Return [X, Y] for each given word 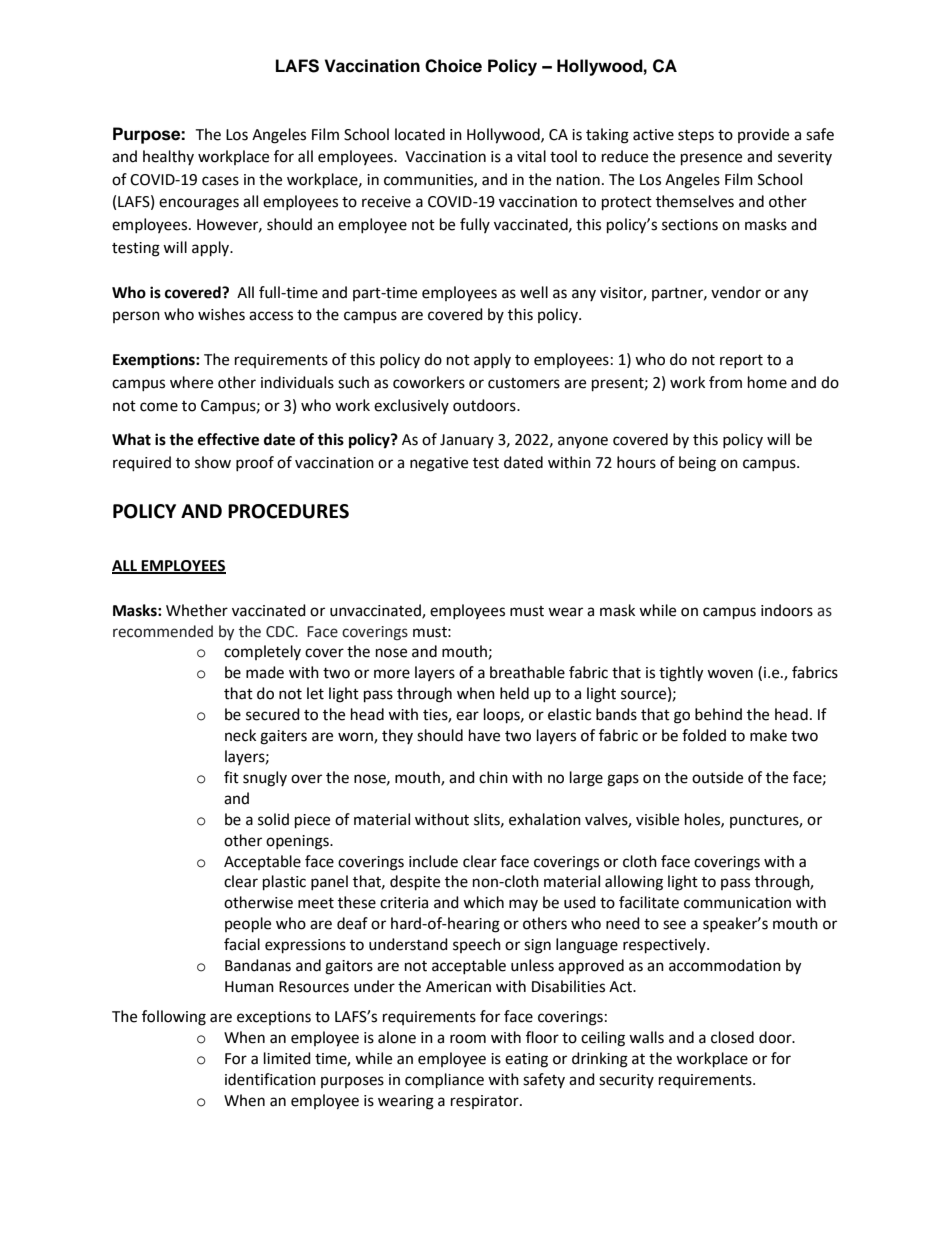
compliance [444, 1081]
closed [732, 1037]
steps [696, 137]
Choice [453, 66]
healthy [168, 157]
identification [270, 1079]
